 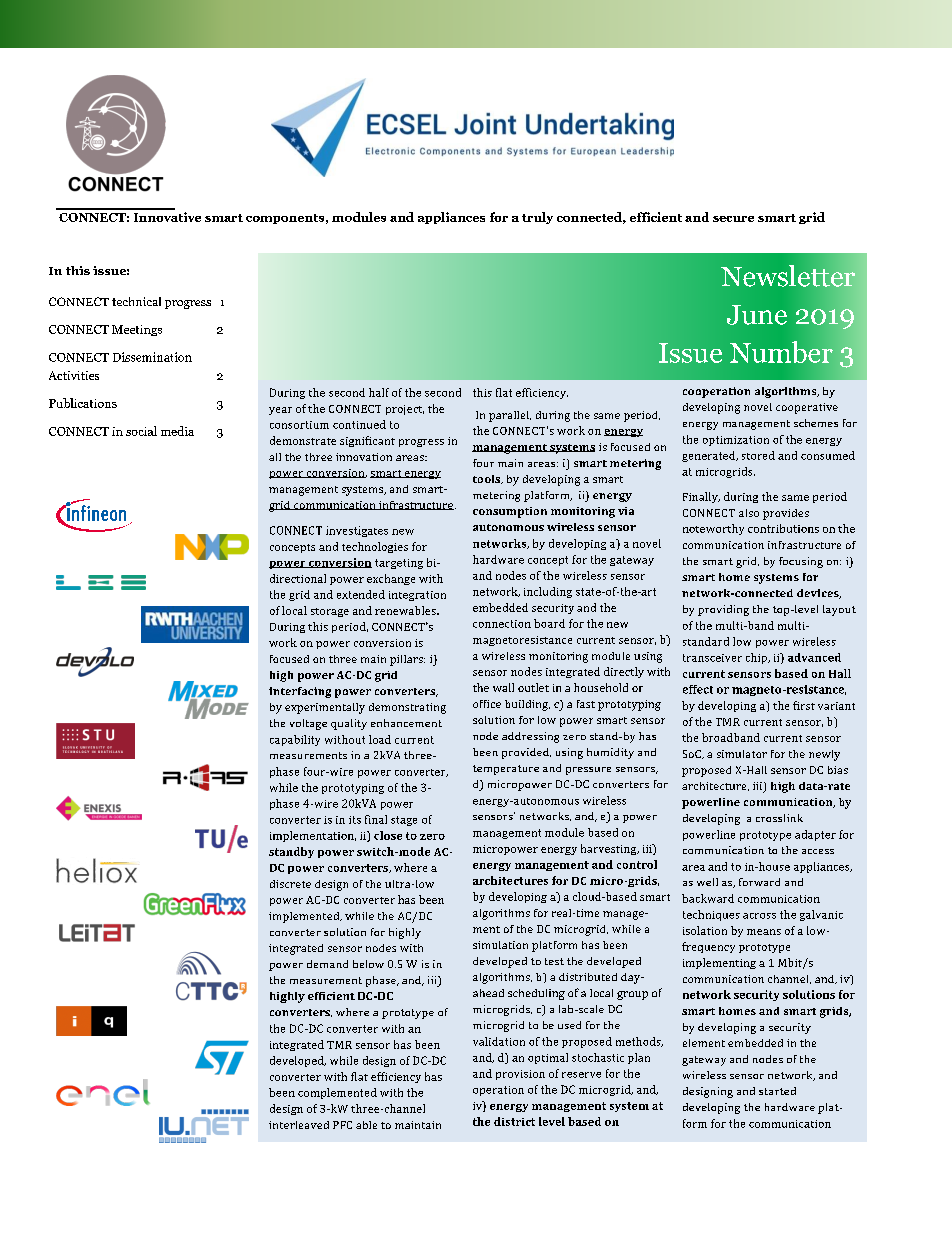 I want to click on secure, so click(x=733, y=219).
